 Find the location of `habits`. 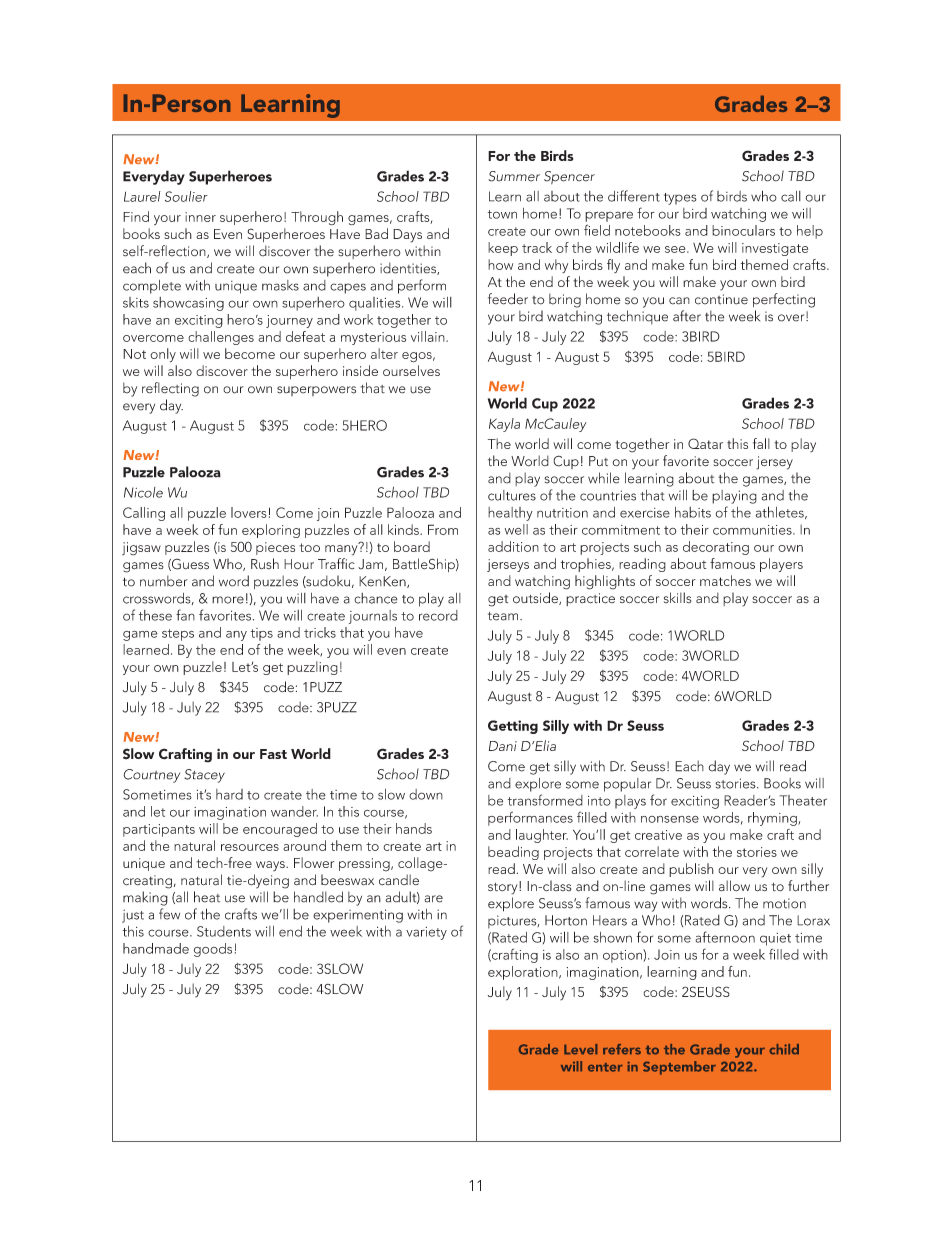

habits is located at coordinates (693, 512).
